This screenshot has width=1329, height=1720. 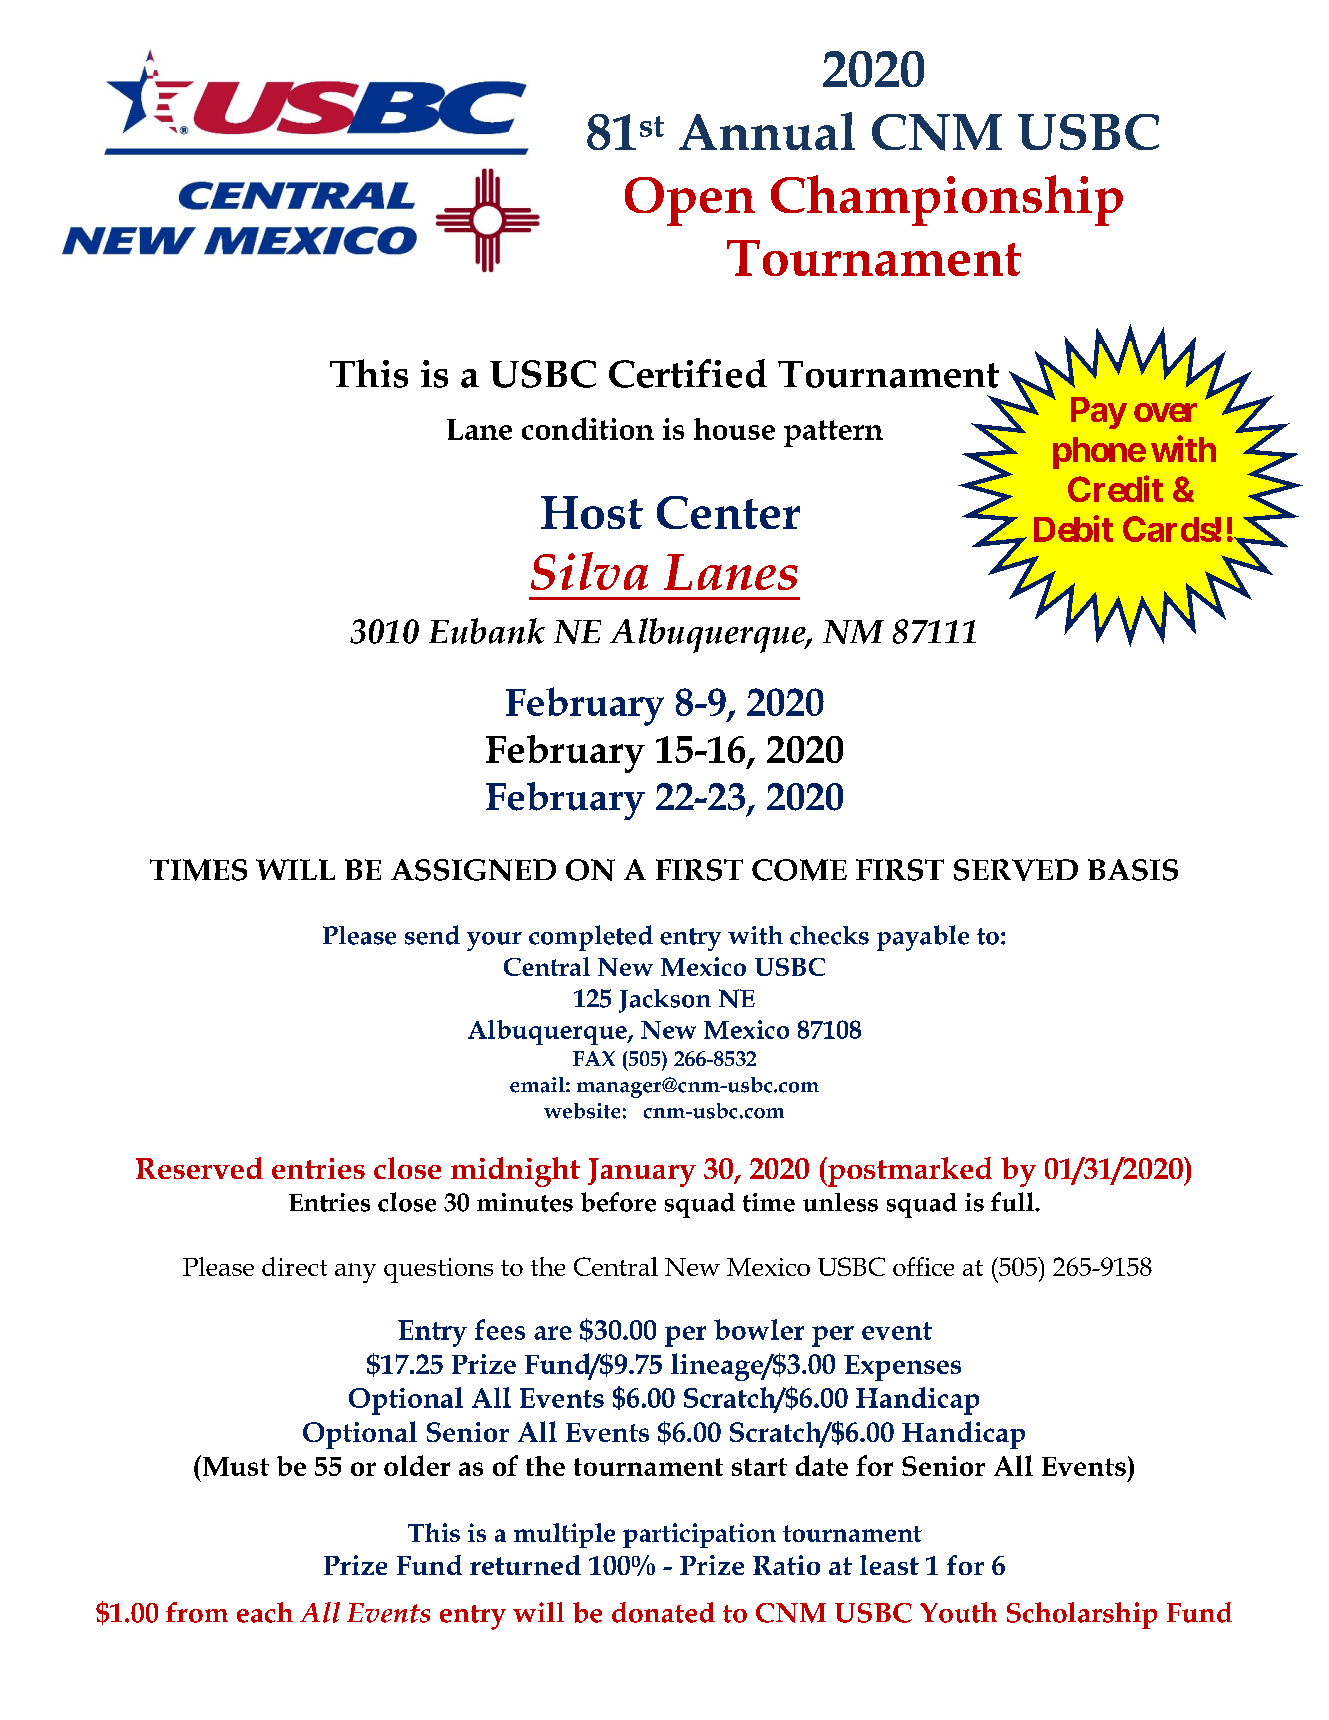 I want to click on Open, so click(x=690, y=201).
